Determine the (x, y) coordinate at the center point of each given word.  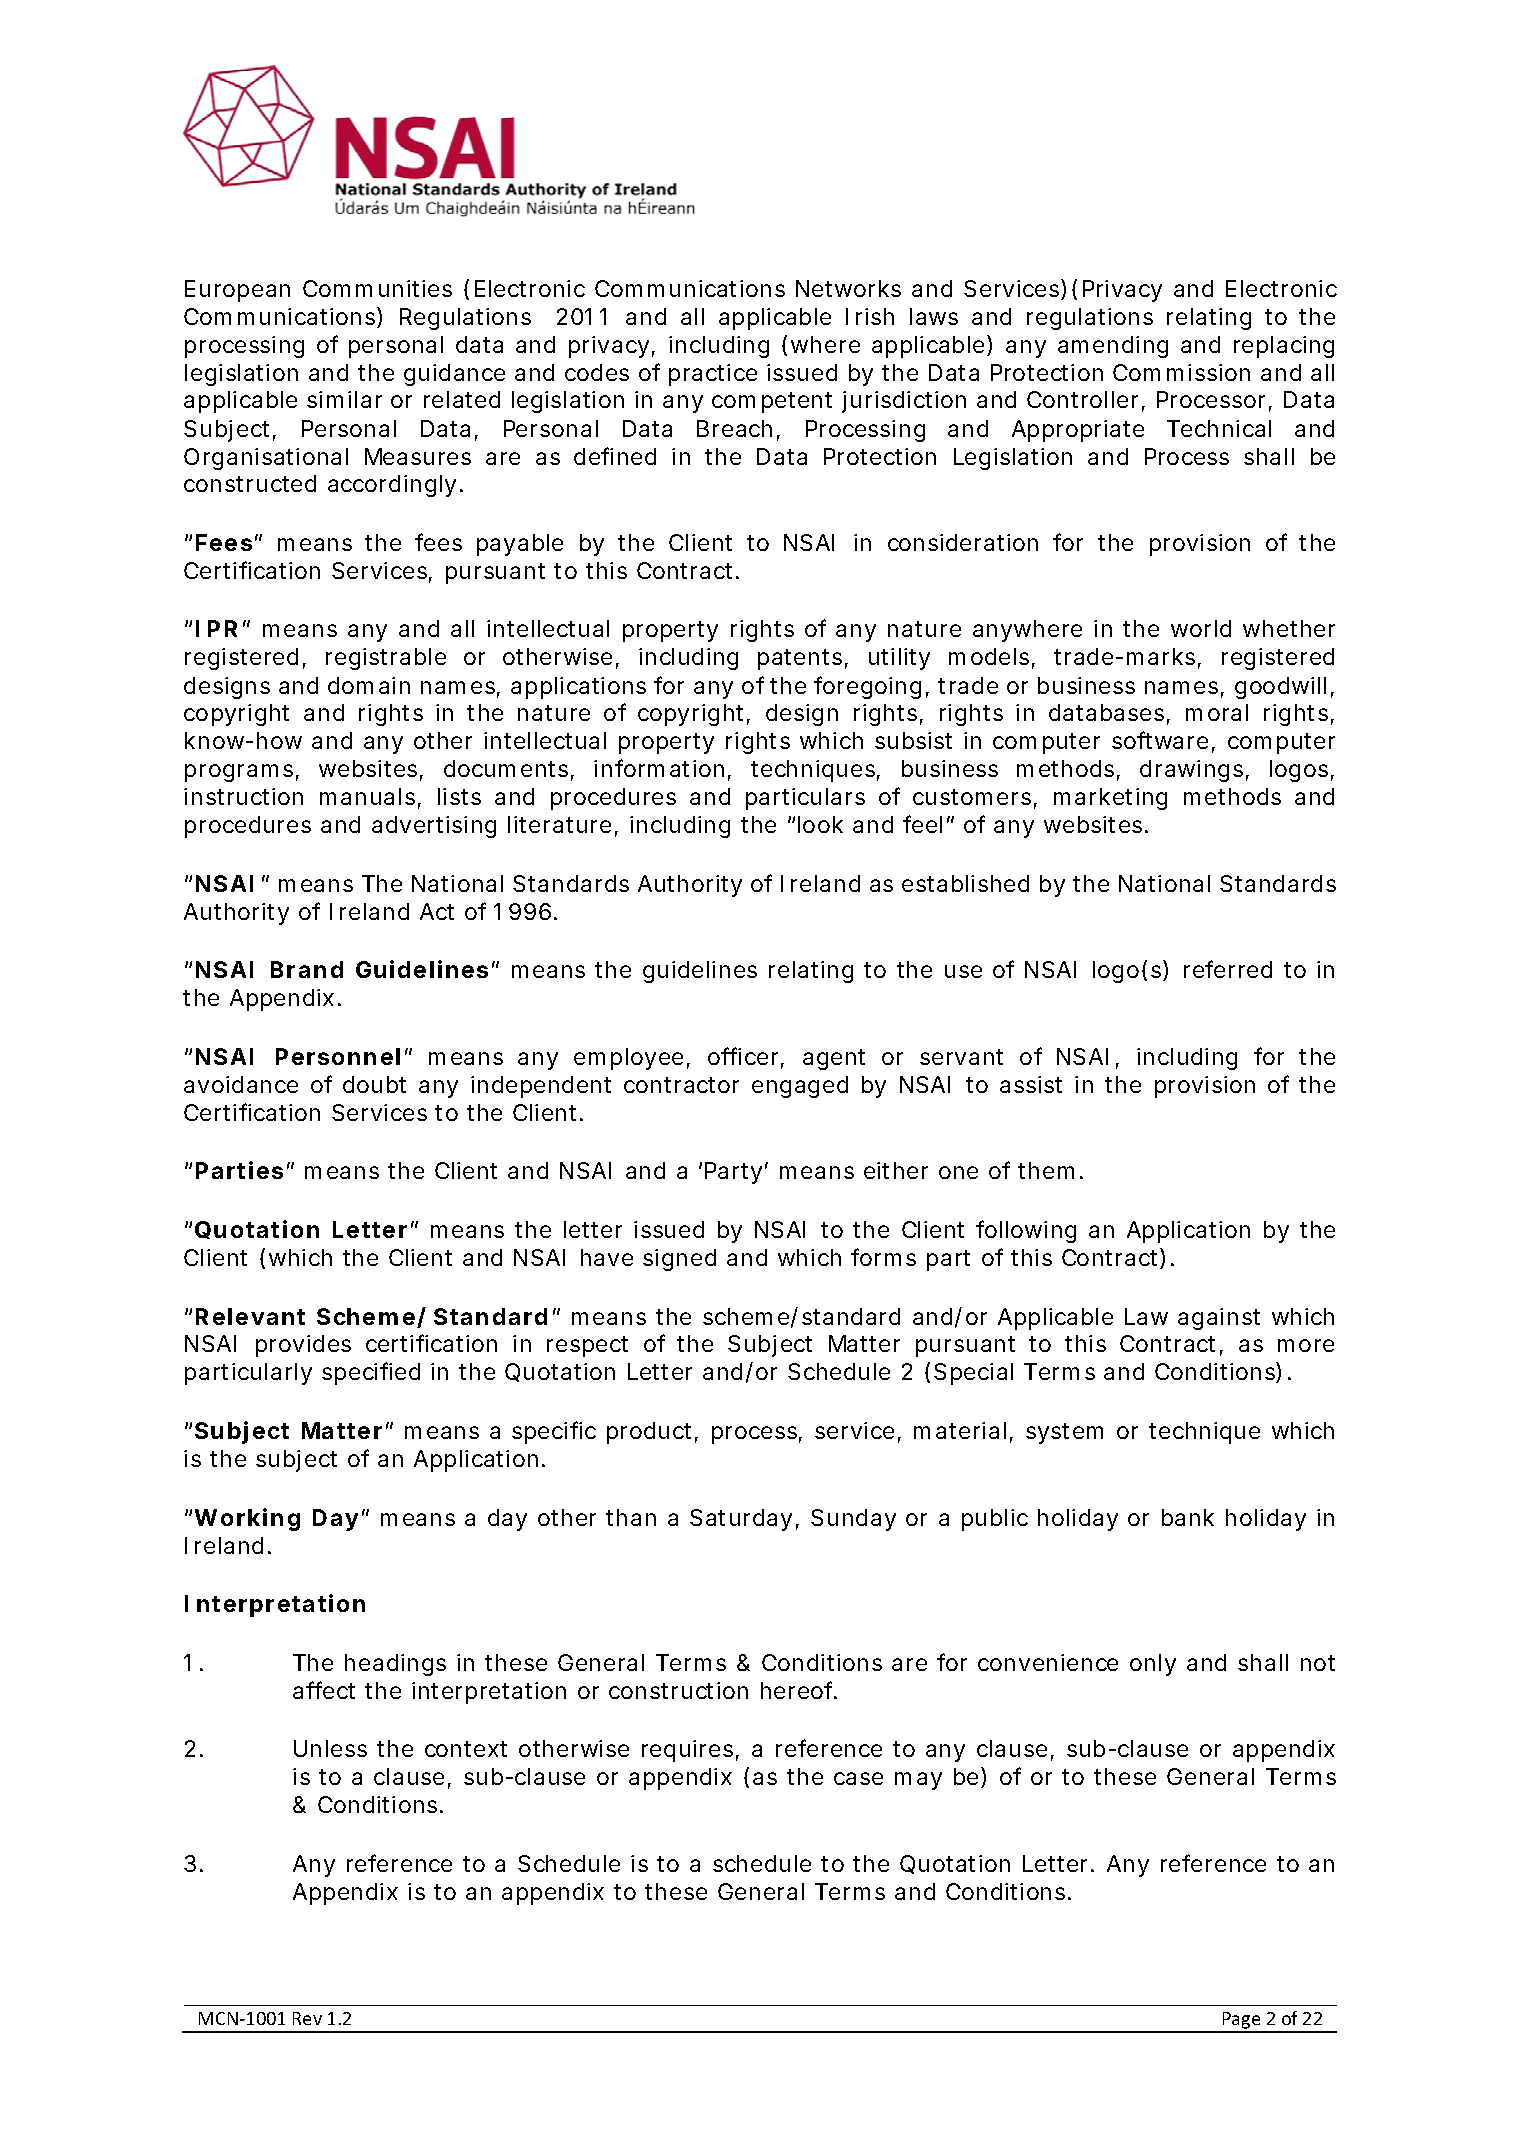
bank (1188, 1517)
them (1046, 1170)
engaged (800, 1087)
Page (1241, 2022)
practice (713, 375)
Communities (377, 288)
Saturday (741, 1520)
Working (247, 1519)
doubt (374, 1084)
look (820, 824)
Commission (1181, 372)
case (858, 1778)
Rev (307, 2018)
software (1160, 740)
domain (369, 685)
